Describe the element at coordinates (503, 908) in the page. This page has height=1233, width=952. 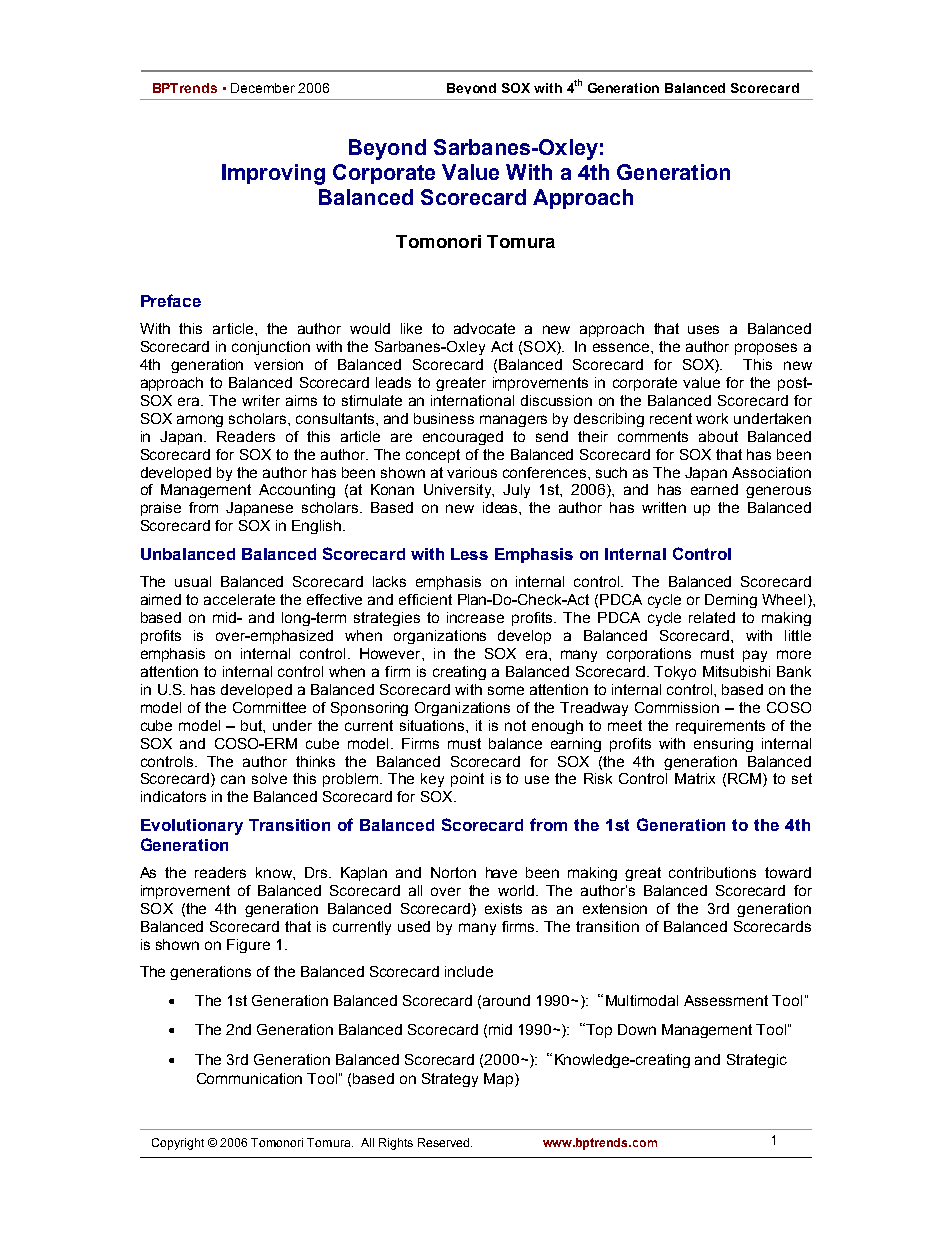
I see `exists` at that location.
